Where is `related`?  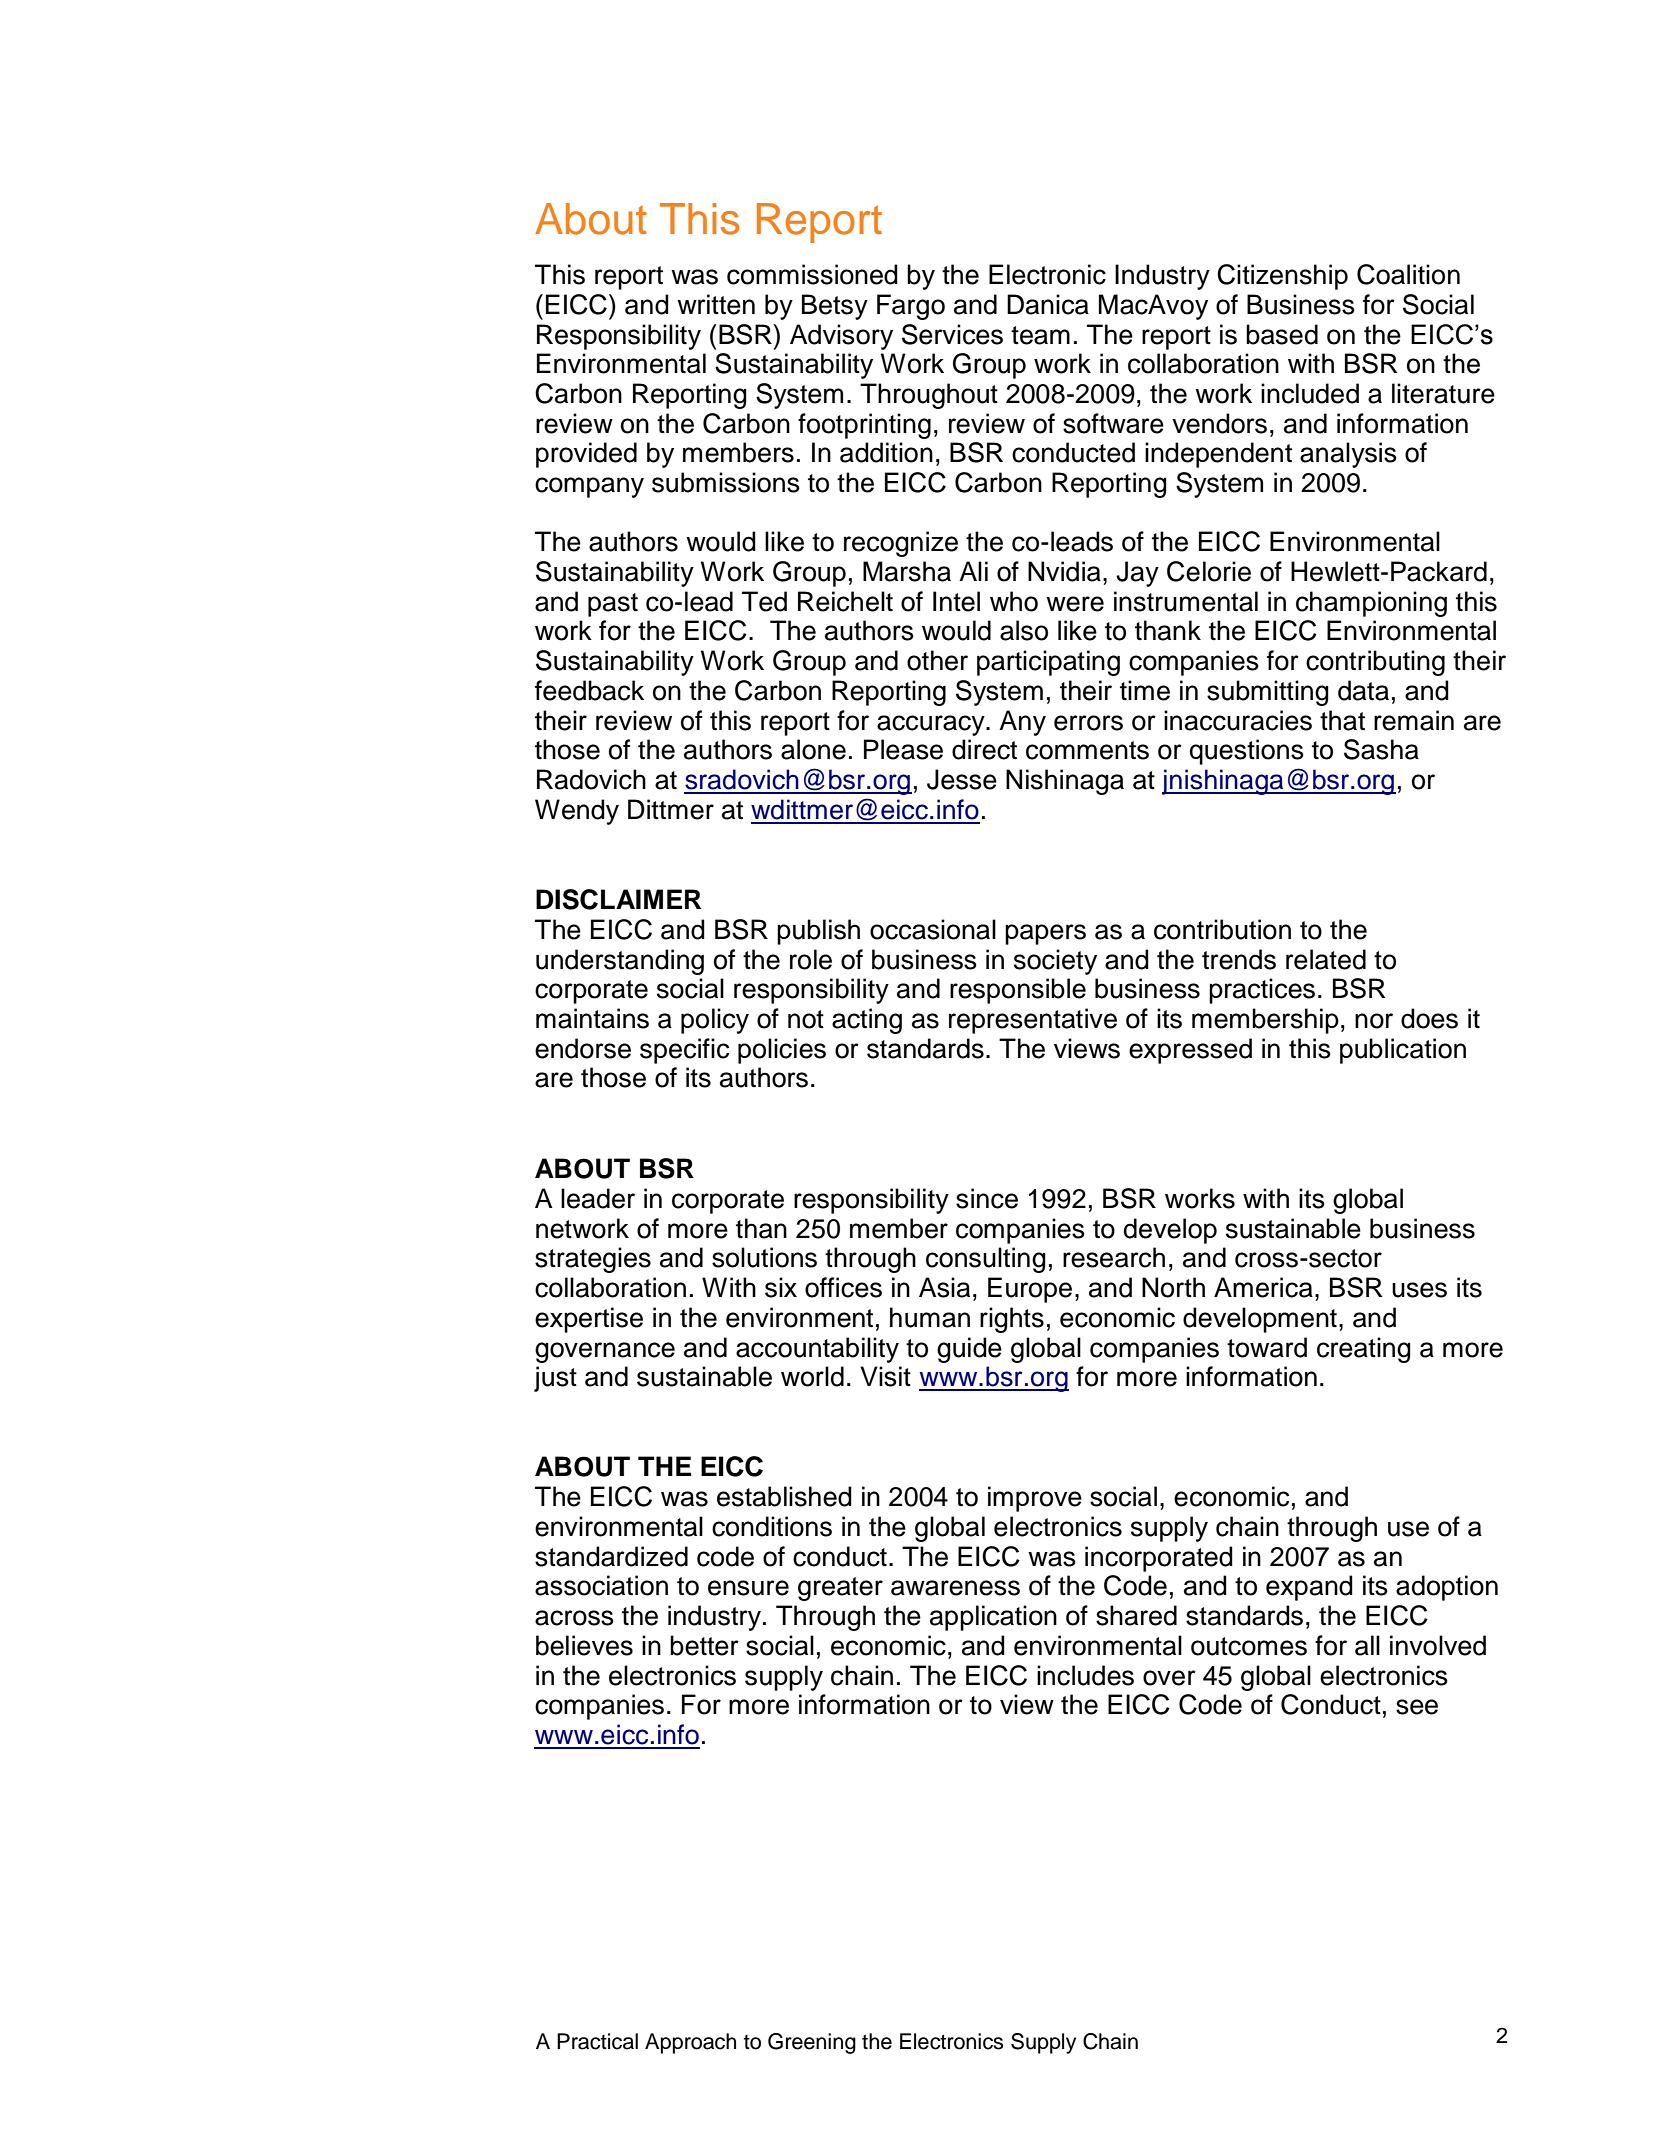 related is located at coordinates (1326, 959).
